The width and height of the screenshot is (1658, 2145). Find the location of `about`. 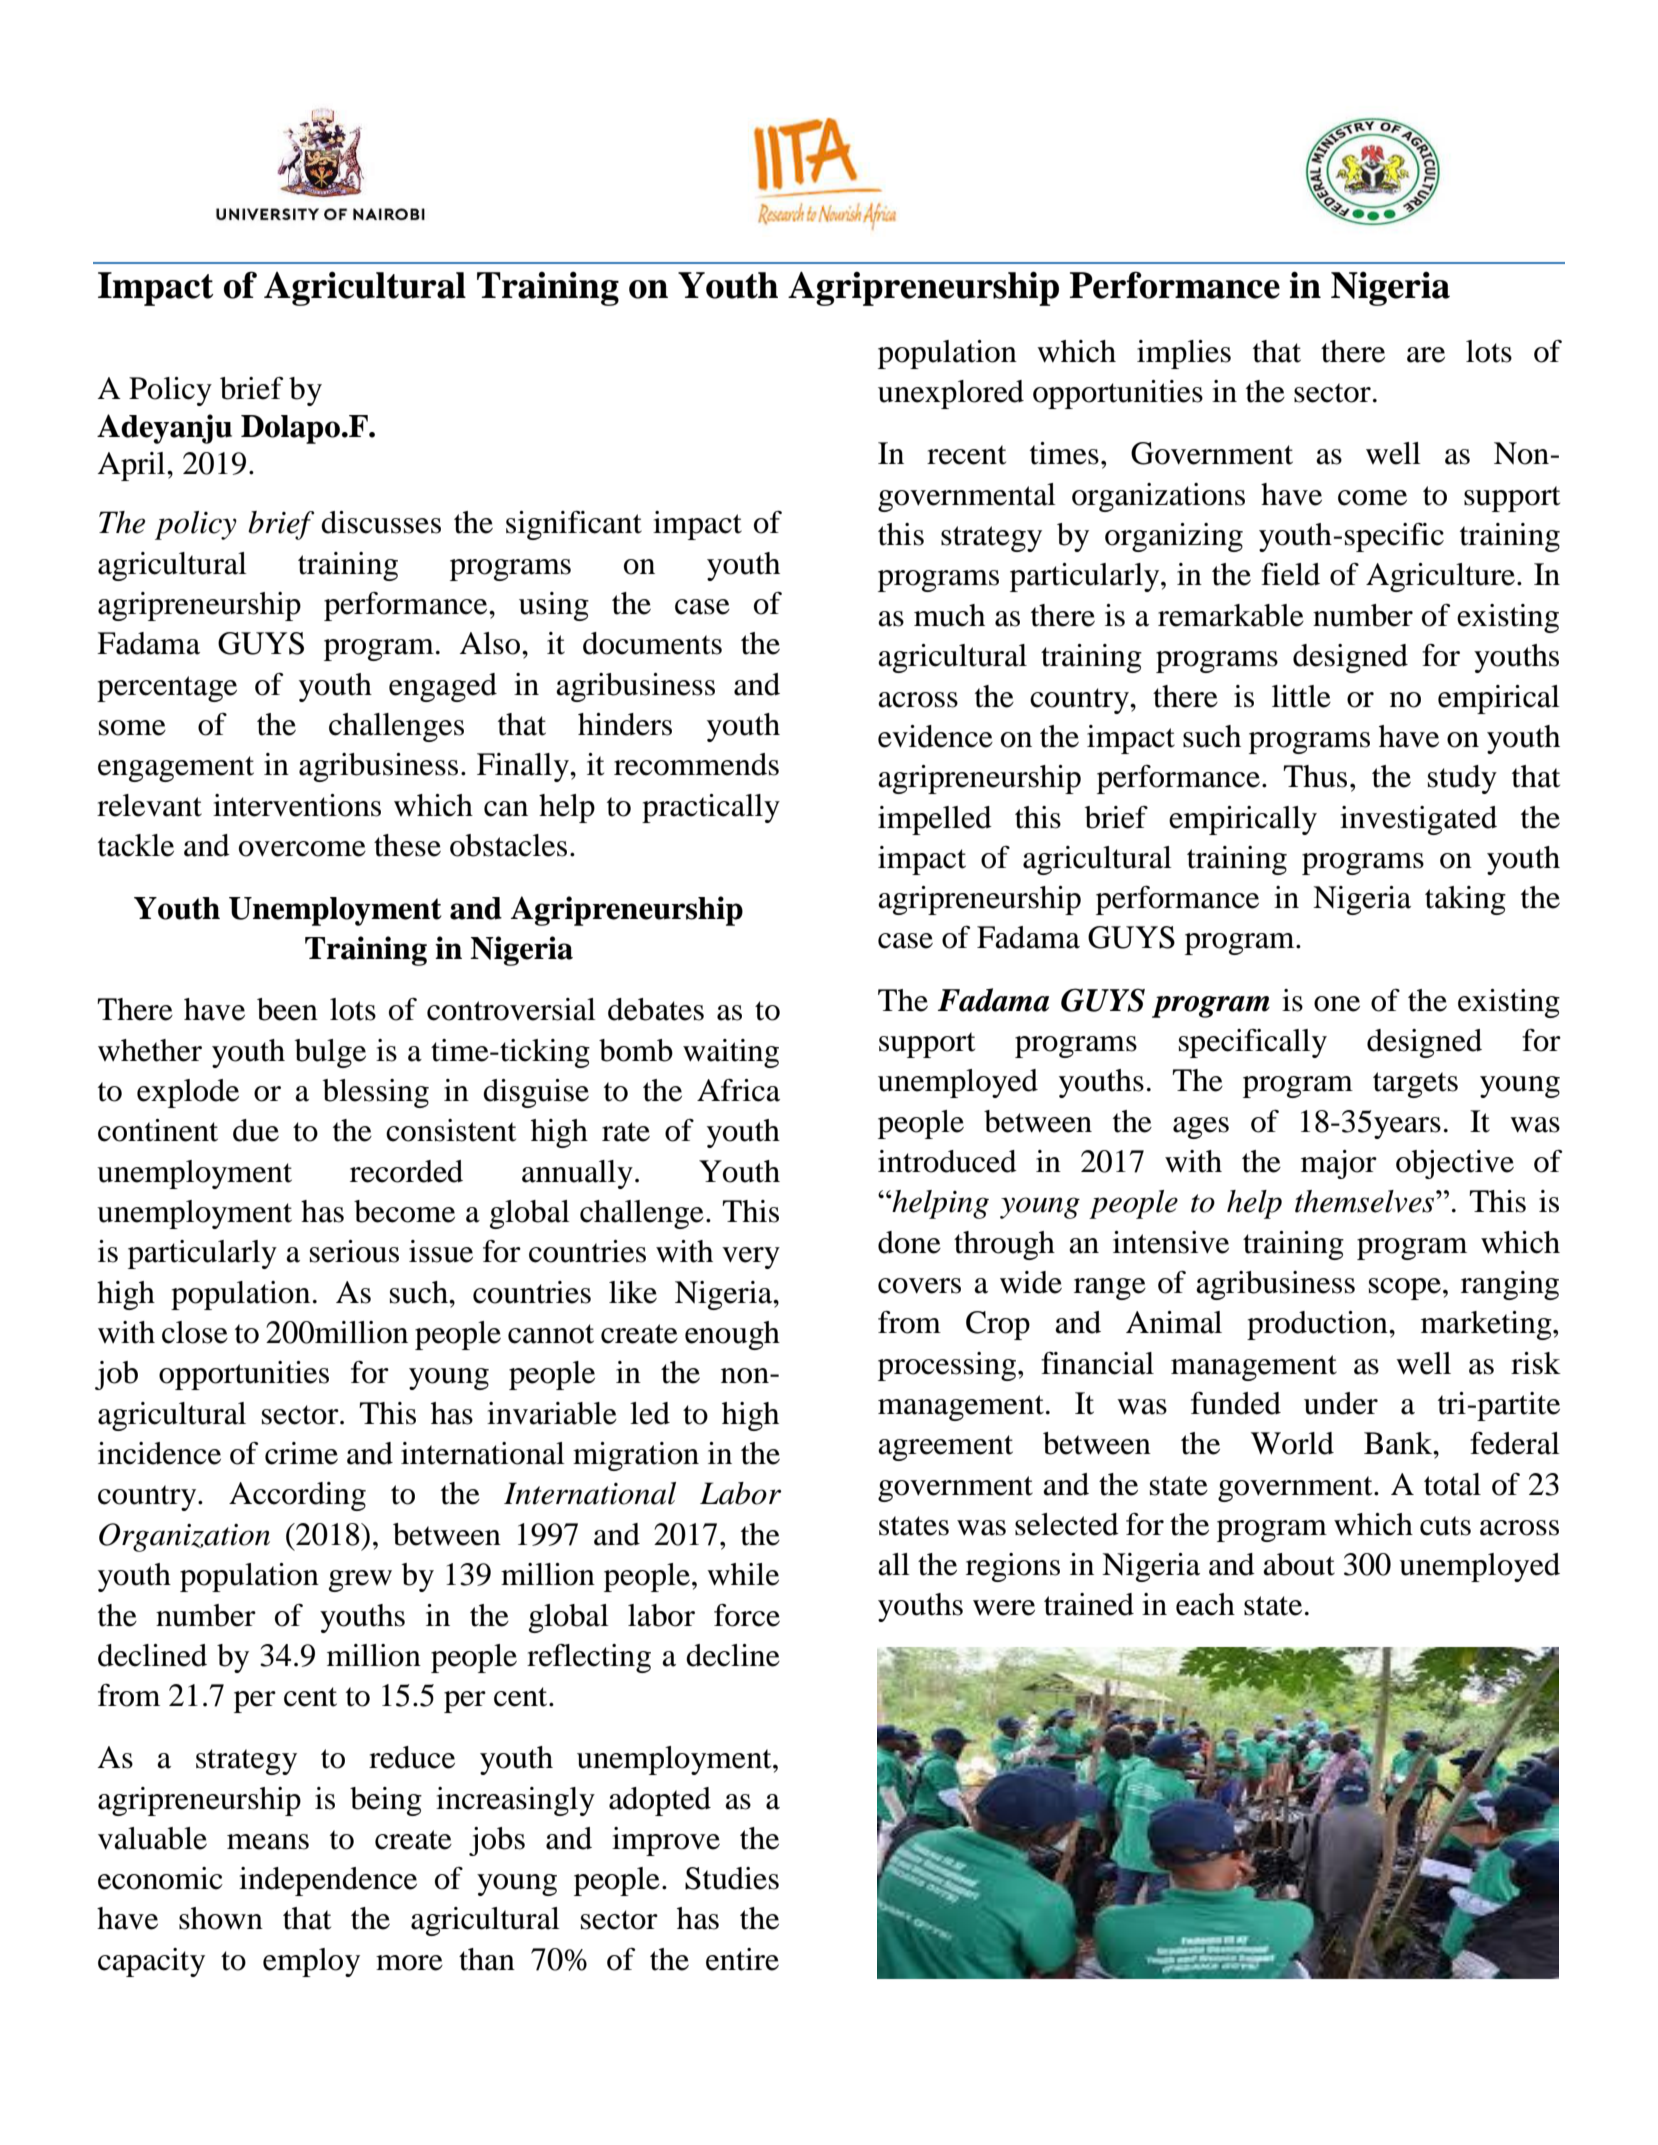

about is located at coordinates (1299, 1564).
